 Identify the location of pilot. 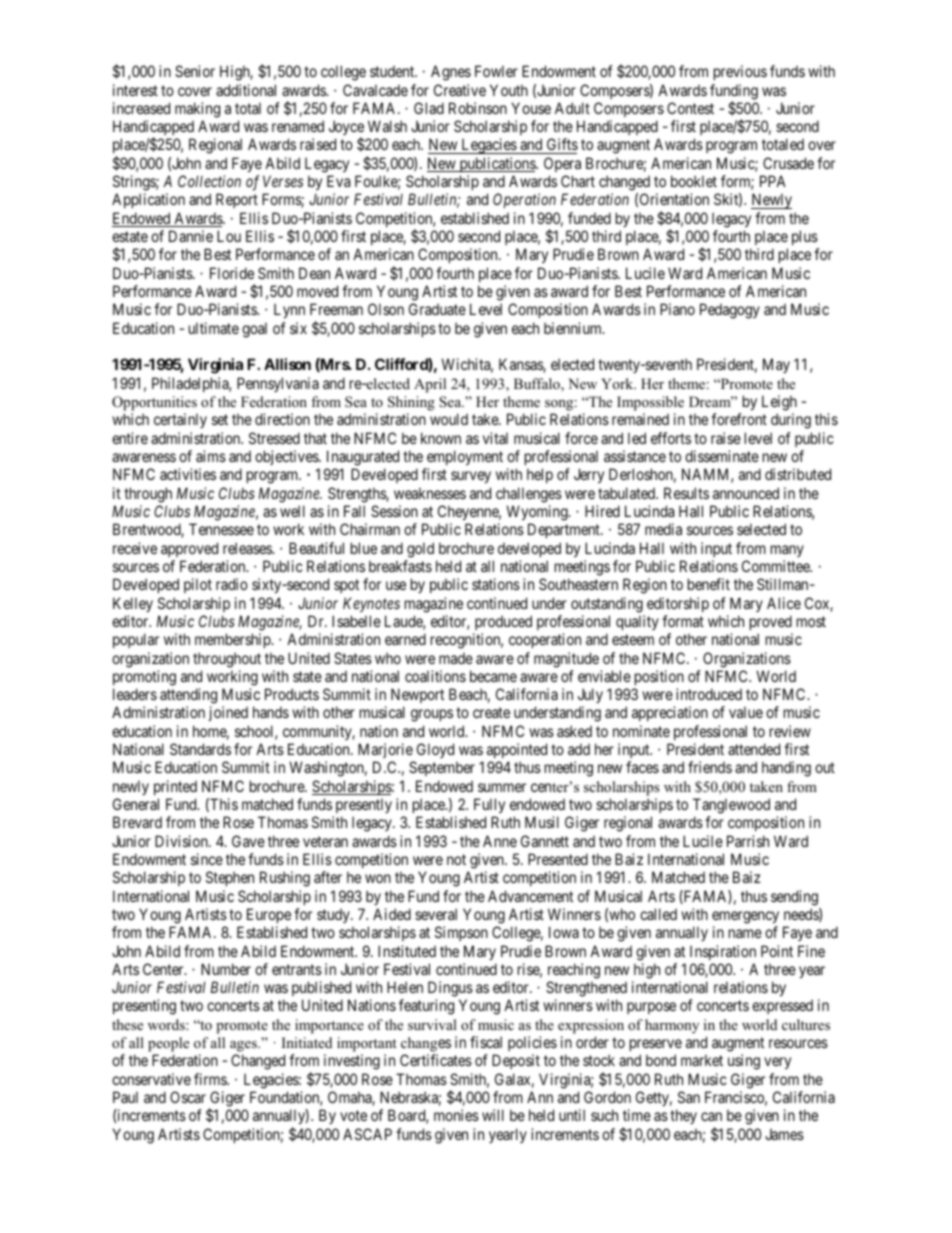
(198, 585).
